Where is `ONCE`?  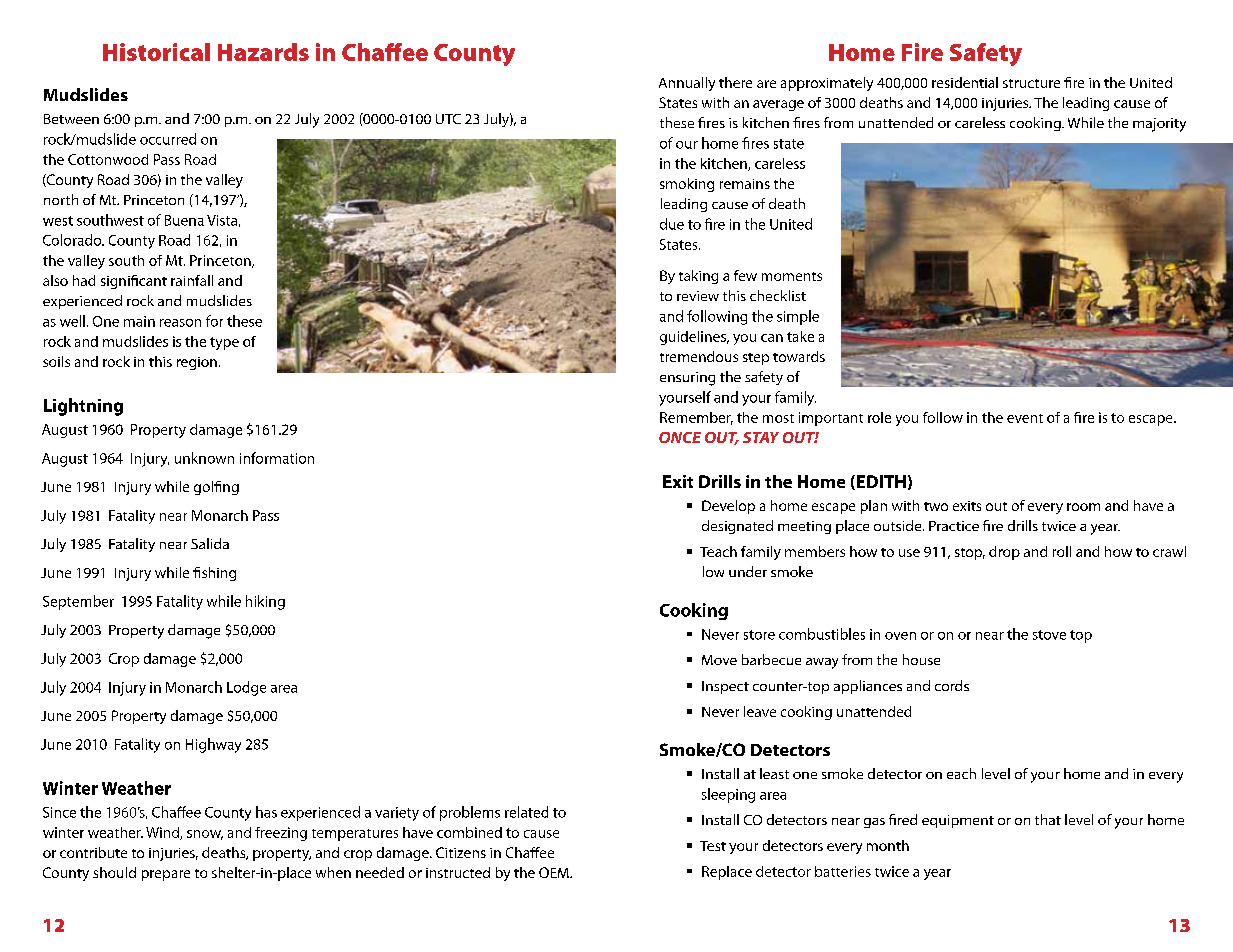 ONCE is located at coordinates (680, 437).
